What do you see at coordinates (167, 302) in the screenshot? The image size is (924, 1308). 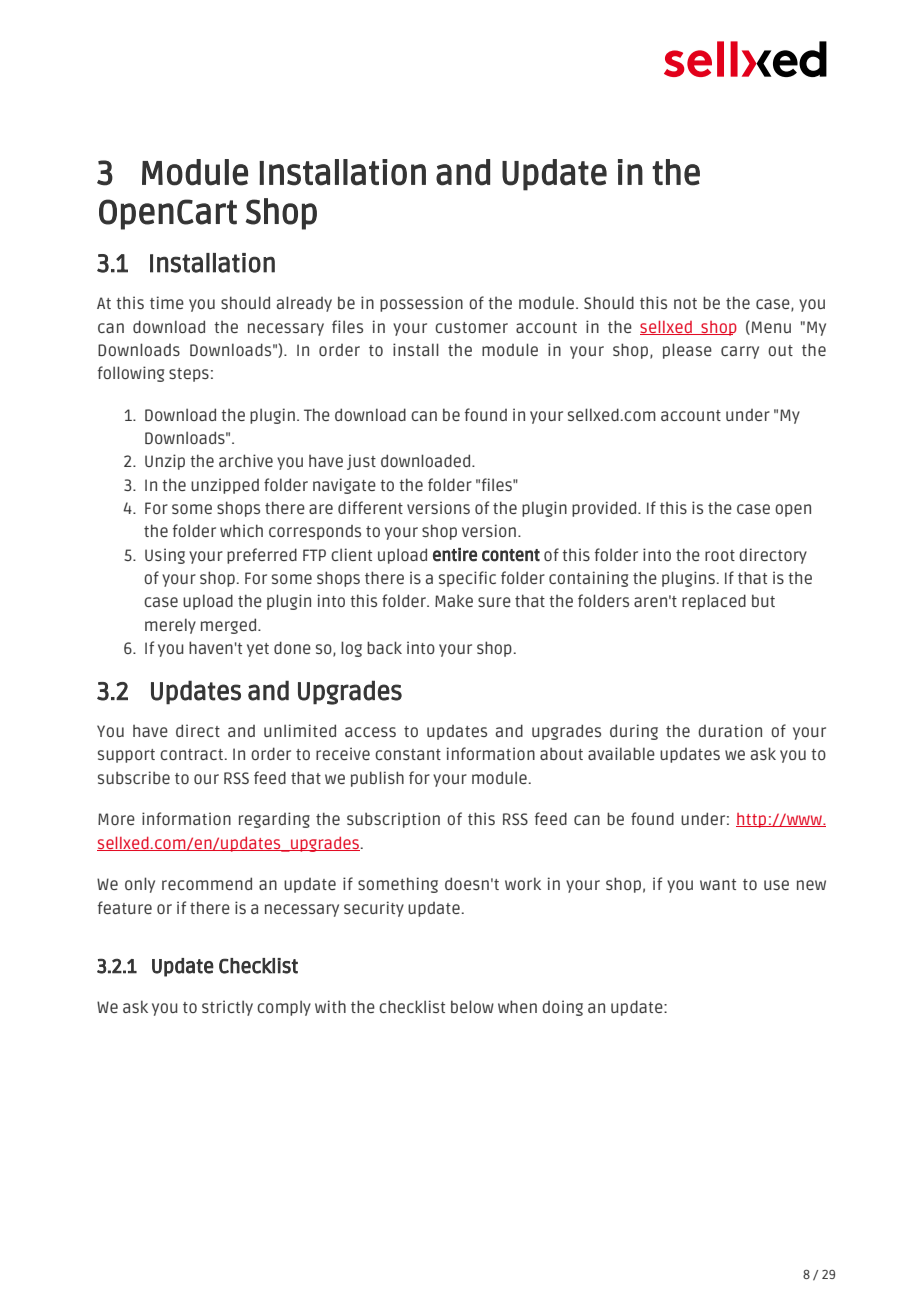 I see `time` at bounding box center [167, 302].
